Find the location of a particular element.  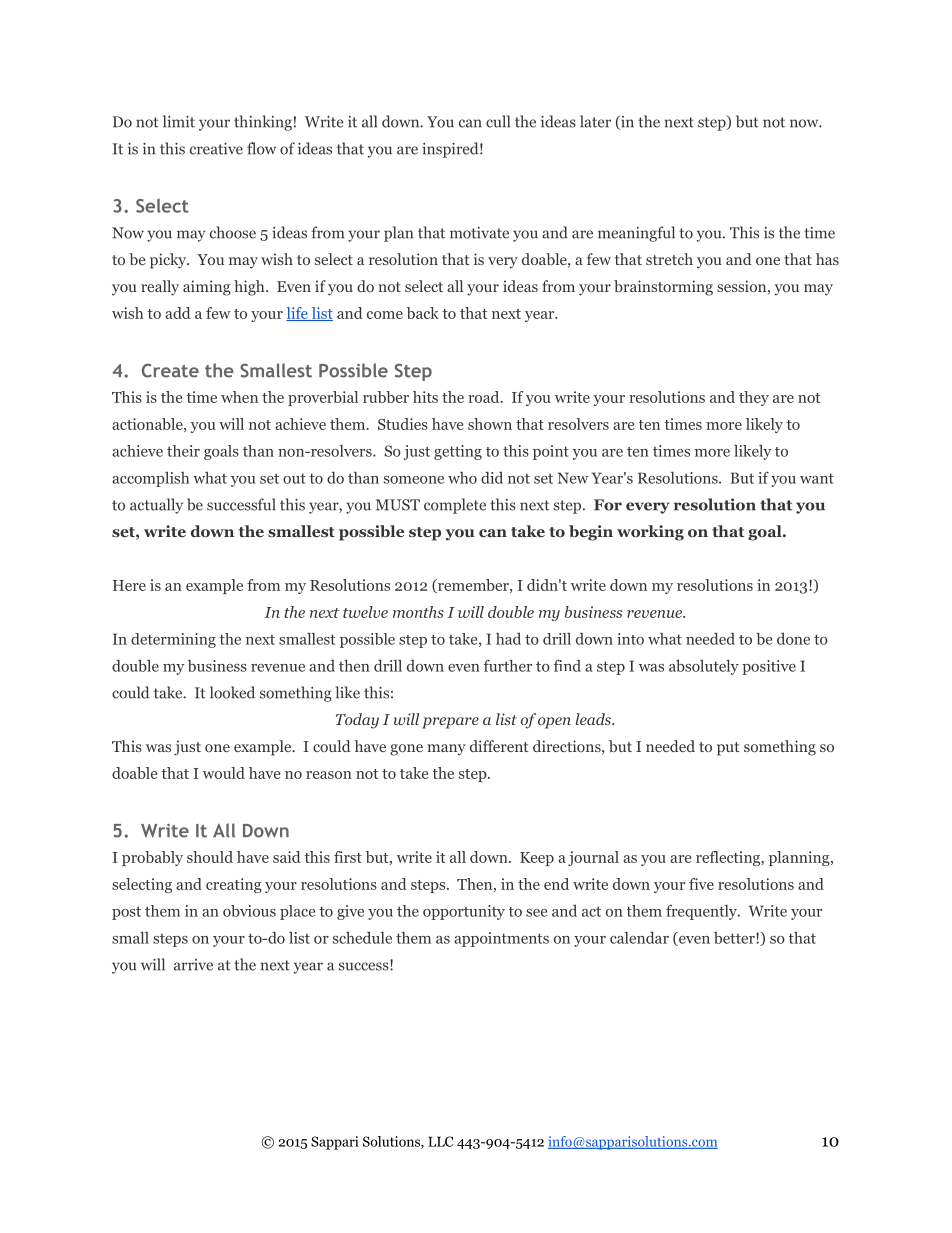

had is located at coordinates (508, 639).
